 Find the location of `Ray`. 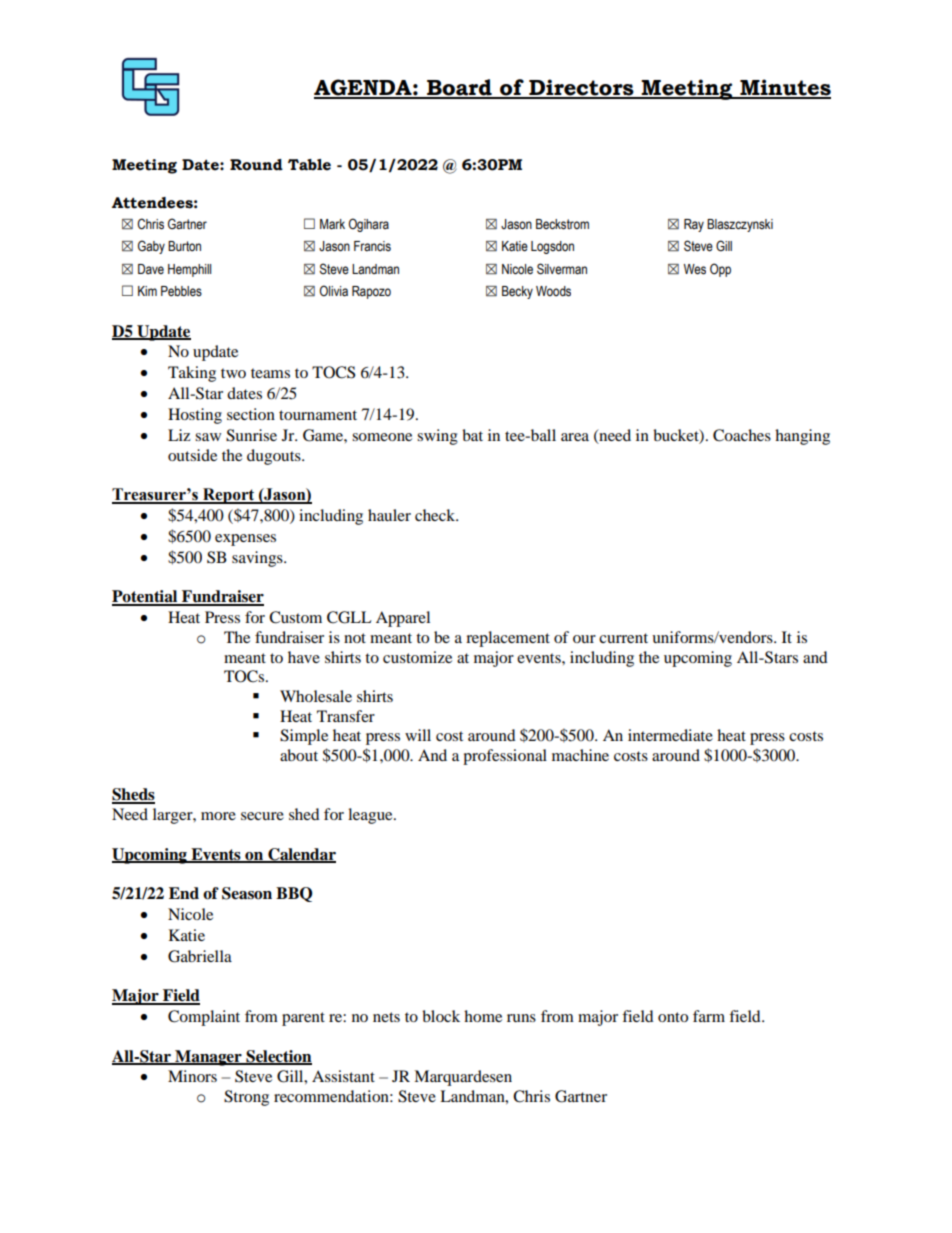

Ray is located at coordinates (694, 225).
